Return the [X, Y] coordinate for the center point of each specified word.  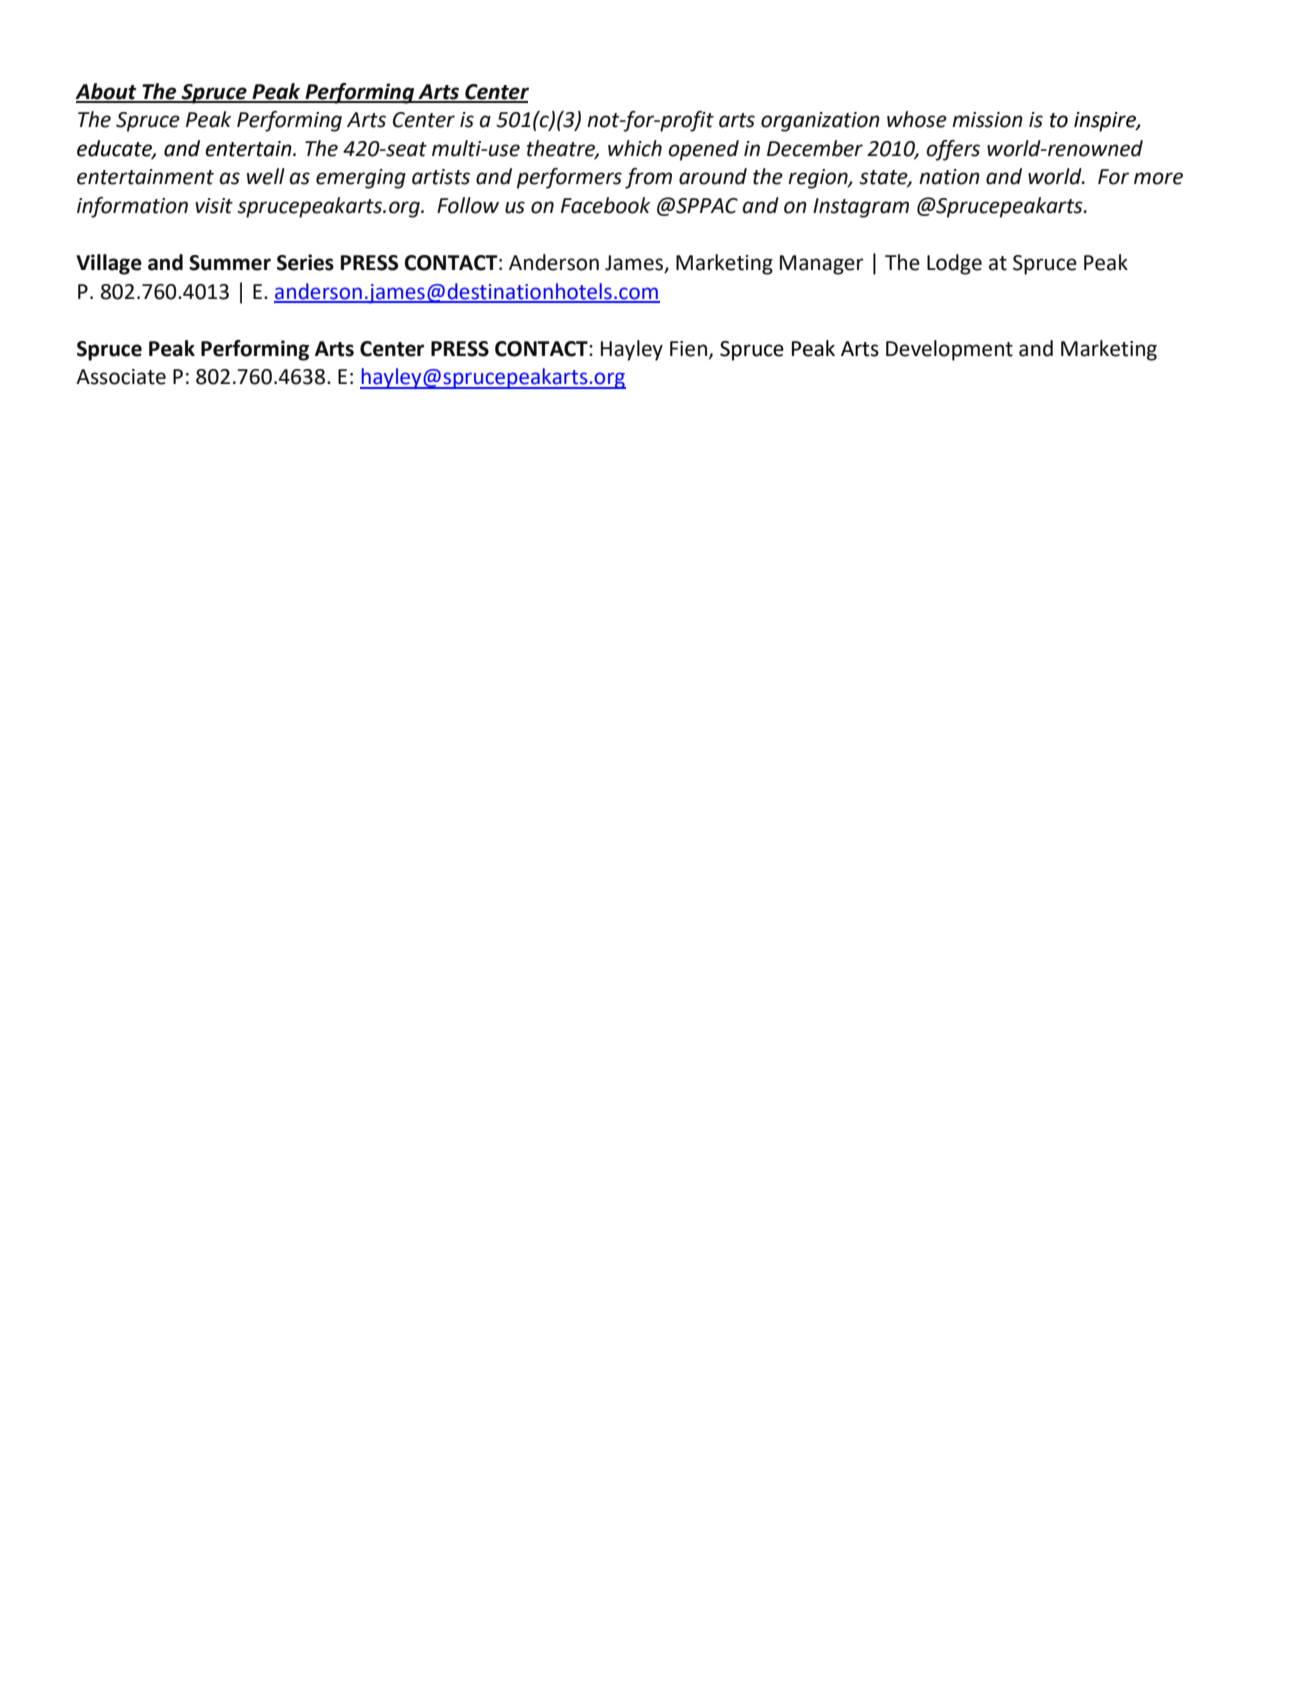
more [1158, 178]
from [648, 178]
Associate [121, 377]
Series [305, 262]
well [266, 176]
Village [109, 264]
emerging [361, 179]
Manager [822, 265]
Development [949, 350]
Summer [230, 263]
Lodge [954, 264]
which [635, 148]
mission [987, 120]
